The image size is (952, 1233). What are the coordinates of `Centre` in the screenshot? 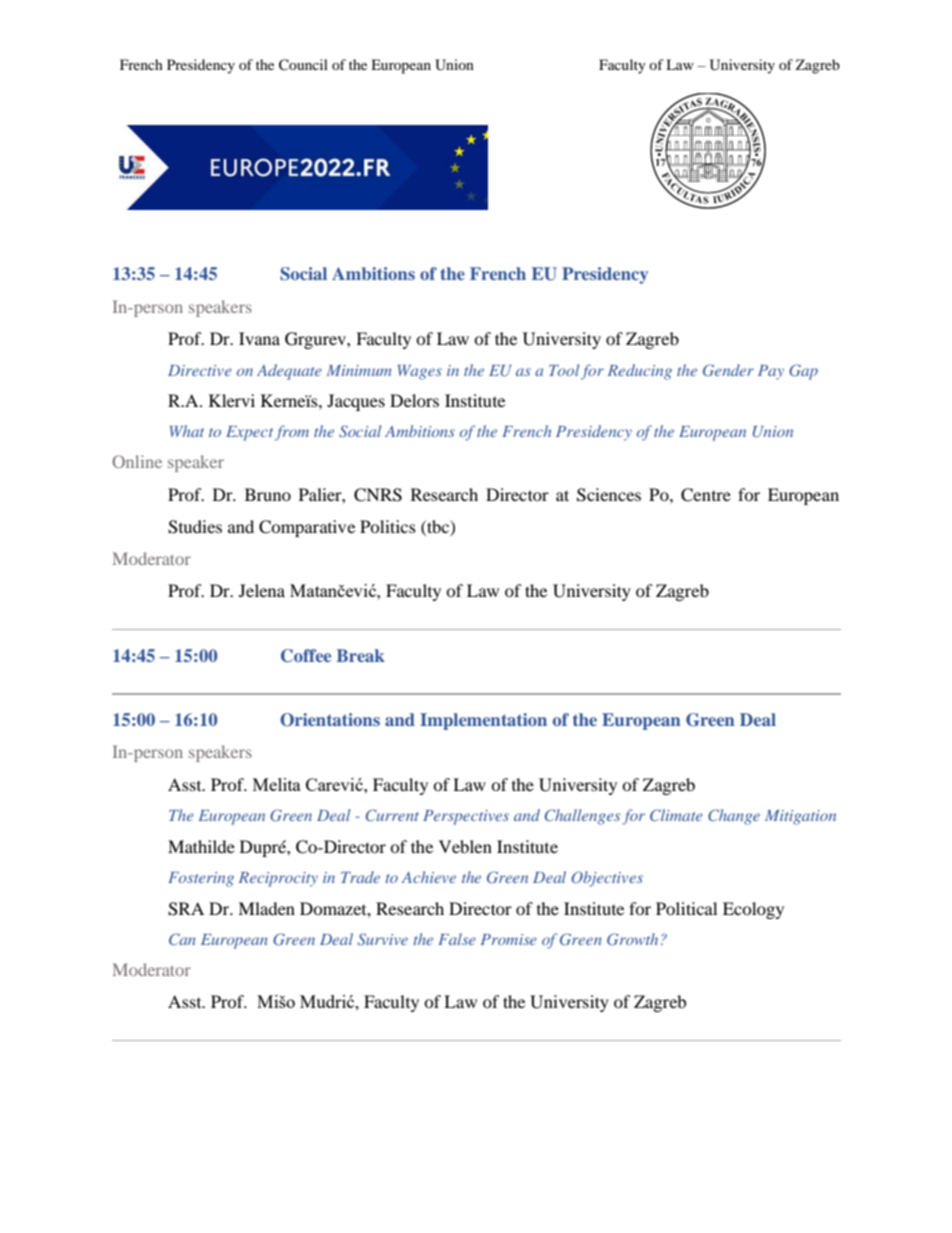 It's located at (706, 495).
